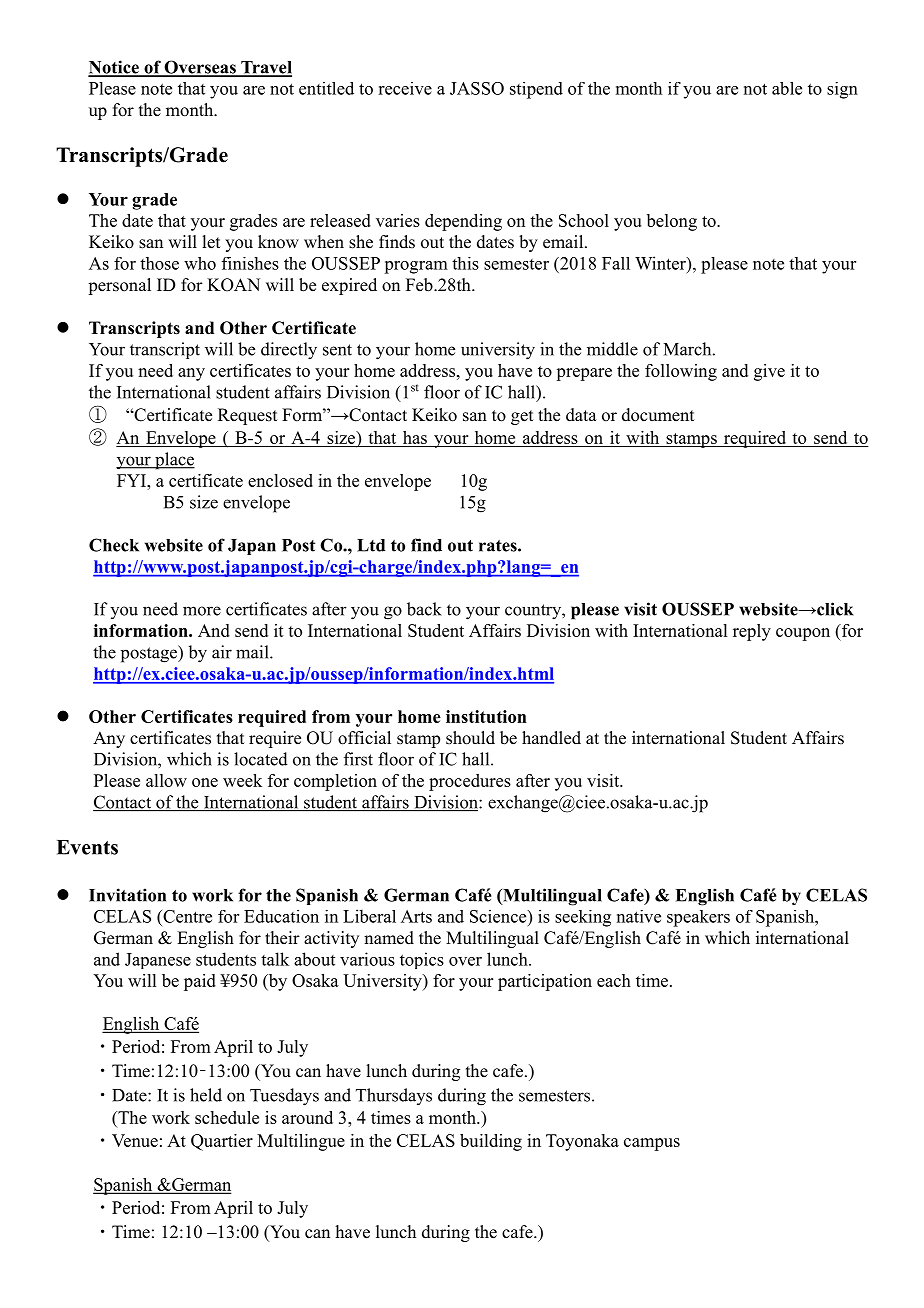 The width and height of the page is (924, 1308). What do you see at coordinates (752, 632) in the page?
I see `reply` at bounding box center [752, 632].
